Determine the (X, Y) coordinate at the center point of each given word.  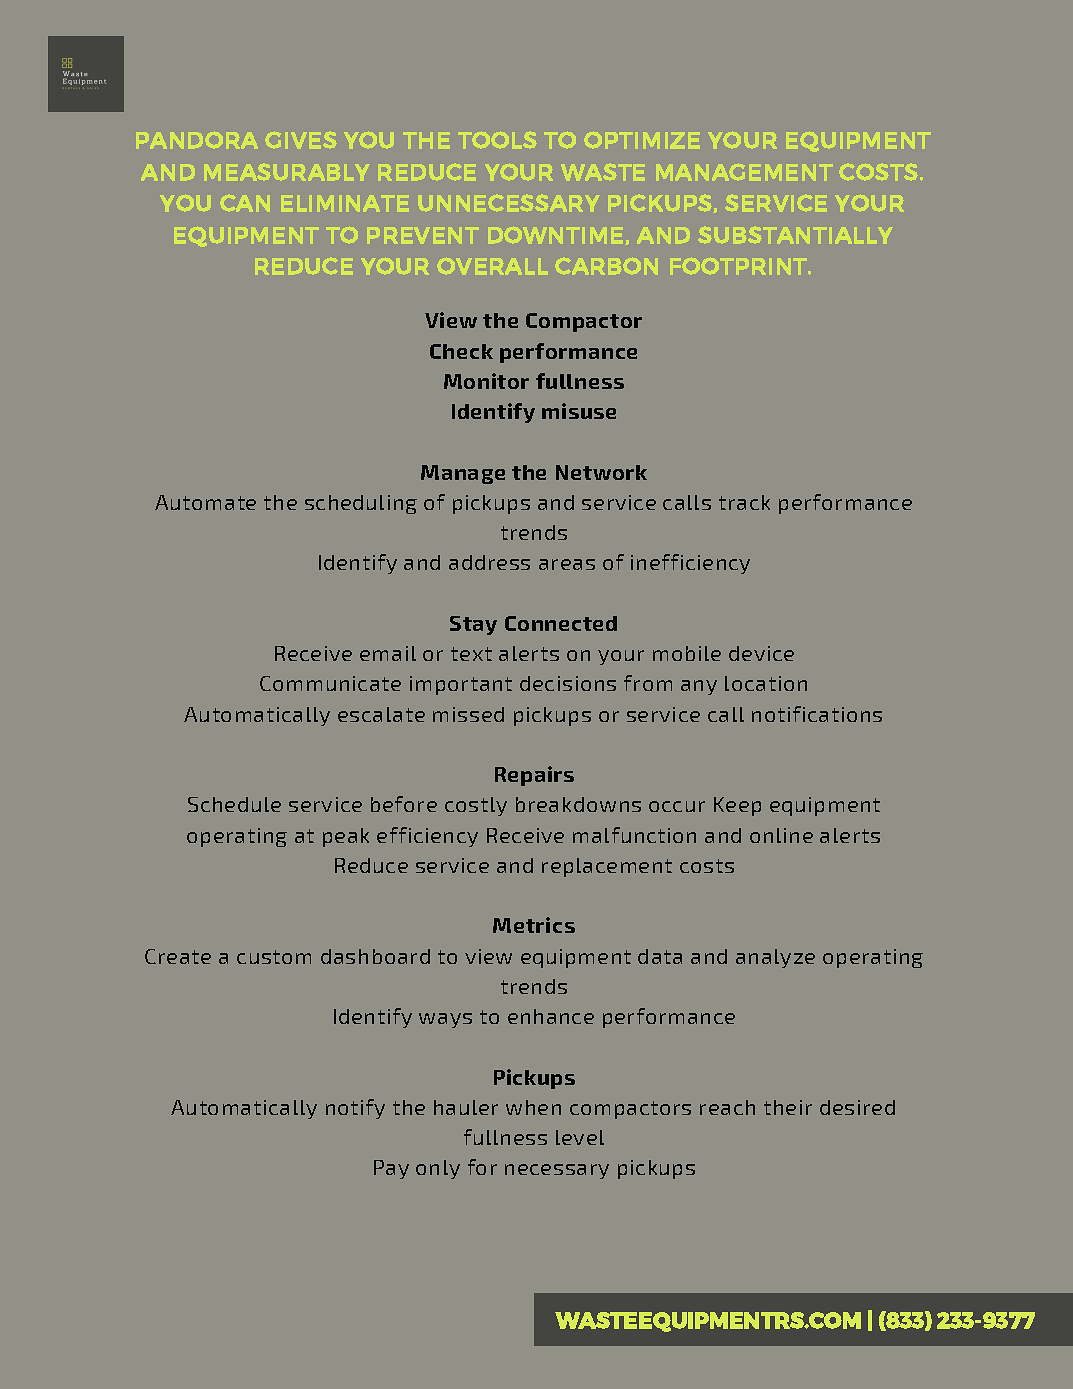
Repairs (534, 776)
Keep (737, 806)
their (788, 1107)
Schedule (234, 804)
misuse (579, 411)
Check (461, 351)
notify (355, 1109)
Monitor (486, 381)
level (580, 1137)
